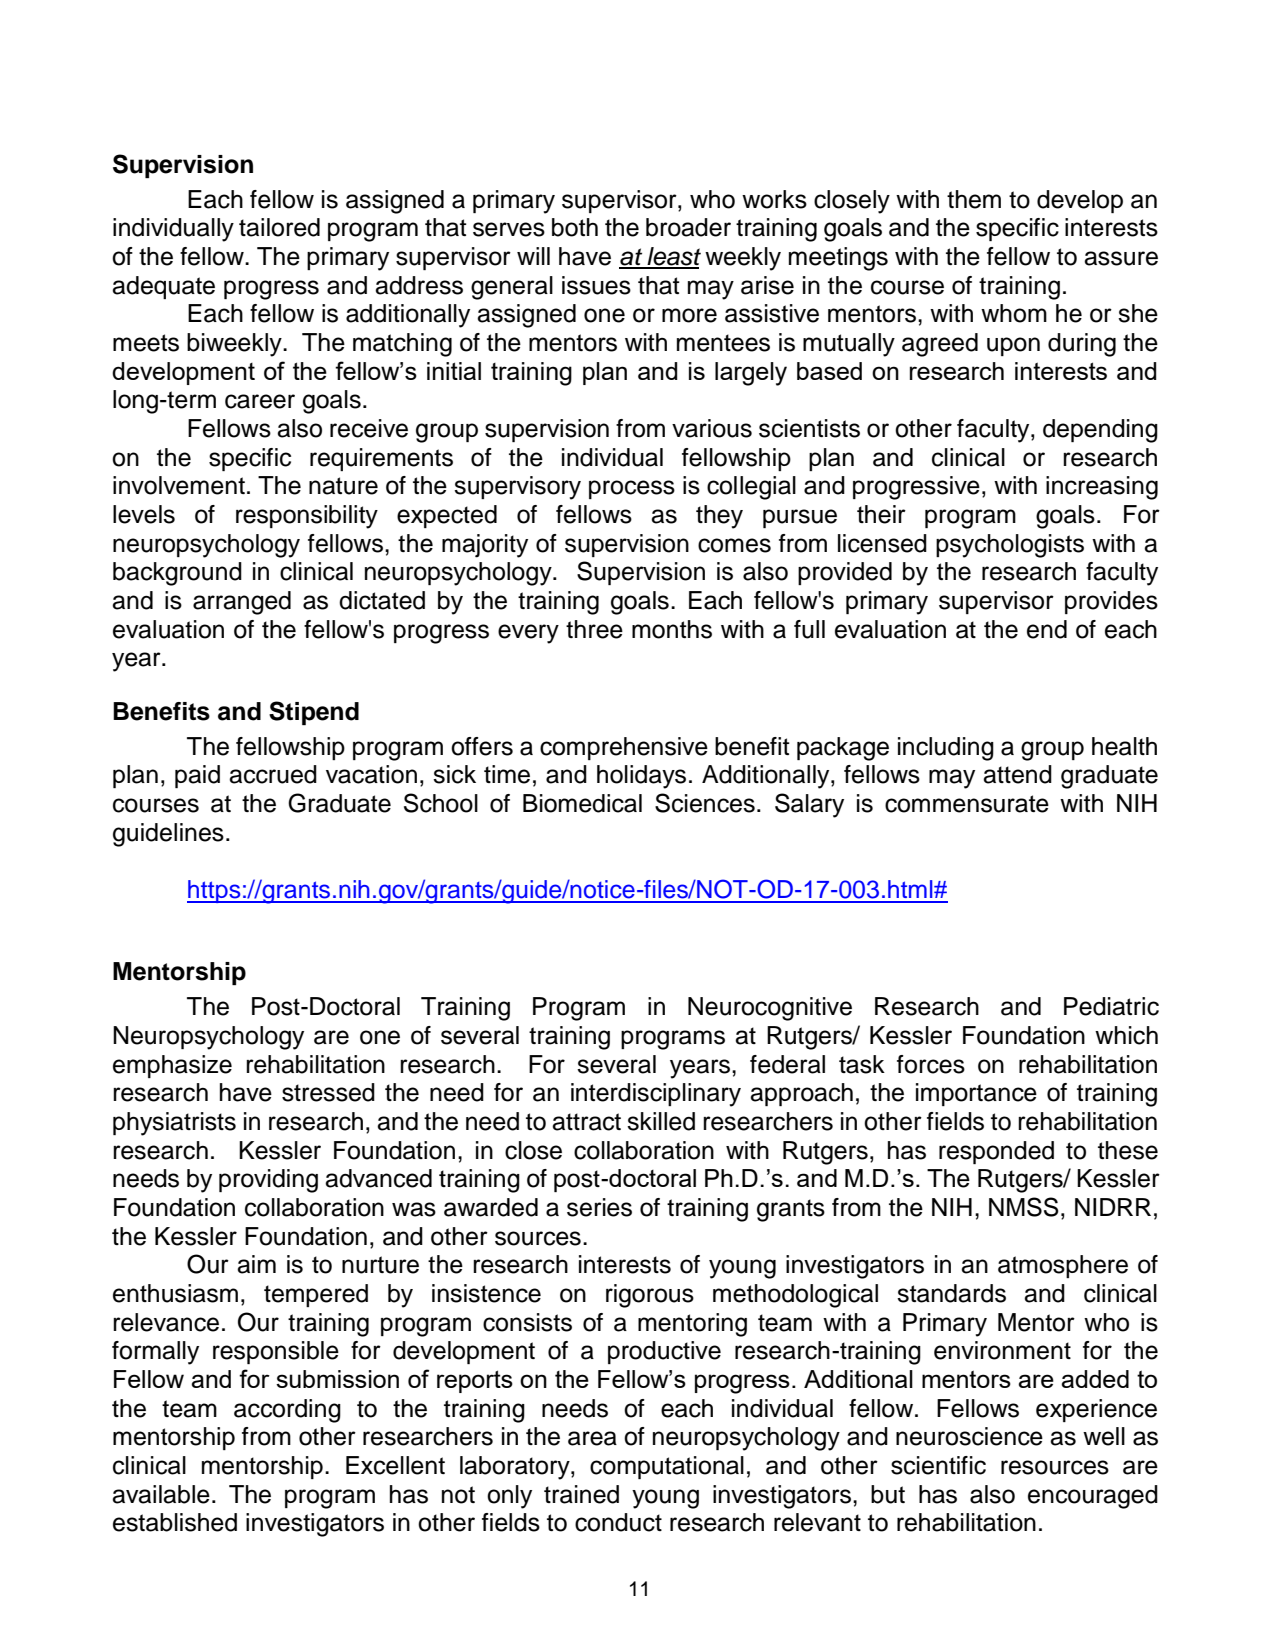 Image resolution: width=1271 pixels, height=1645 pixels. Describe the element at coordinates (268, 1181) in the page. I see `providing` at that location.
